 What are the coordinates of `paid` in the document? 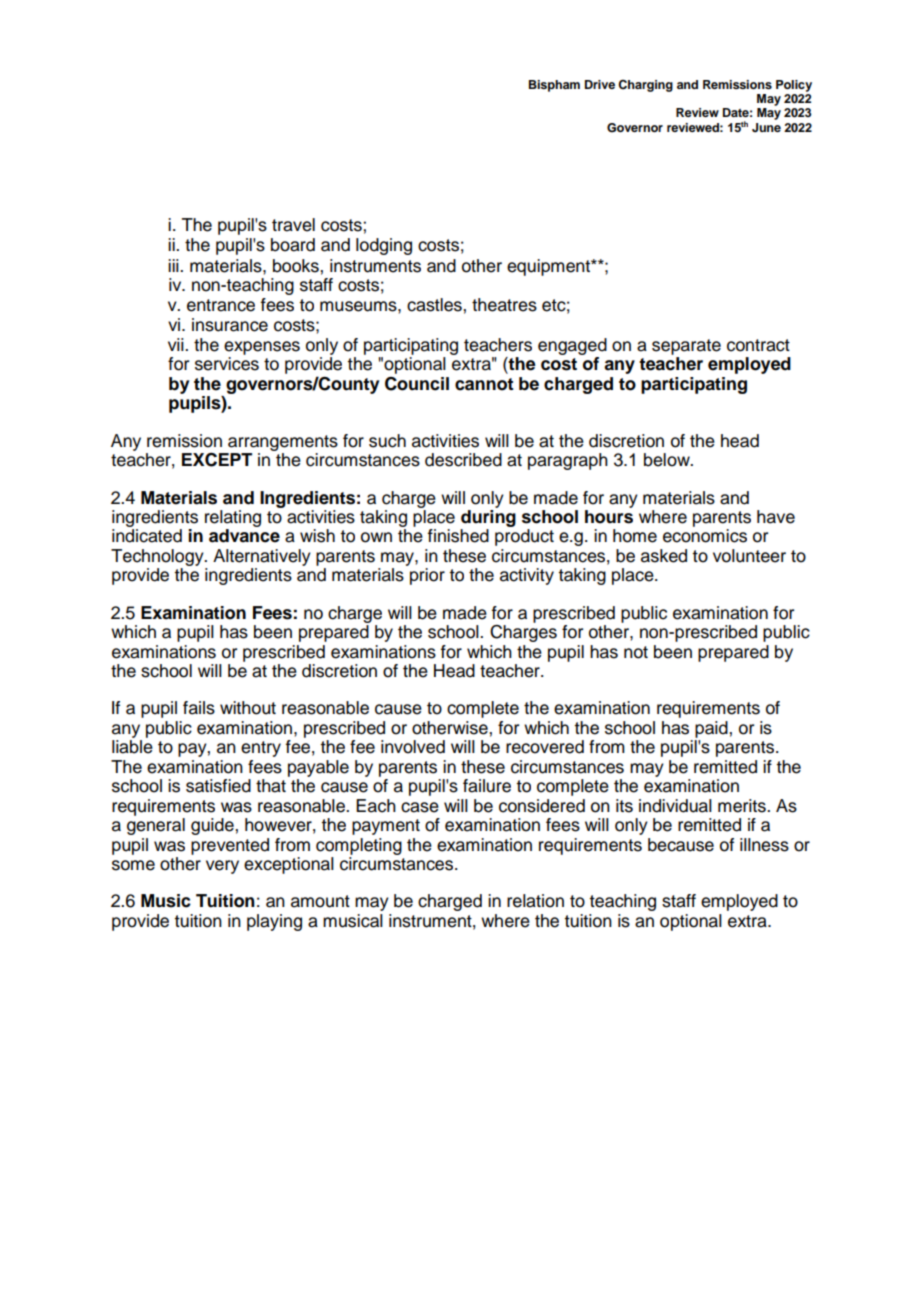 It's located at (712, 729).
